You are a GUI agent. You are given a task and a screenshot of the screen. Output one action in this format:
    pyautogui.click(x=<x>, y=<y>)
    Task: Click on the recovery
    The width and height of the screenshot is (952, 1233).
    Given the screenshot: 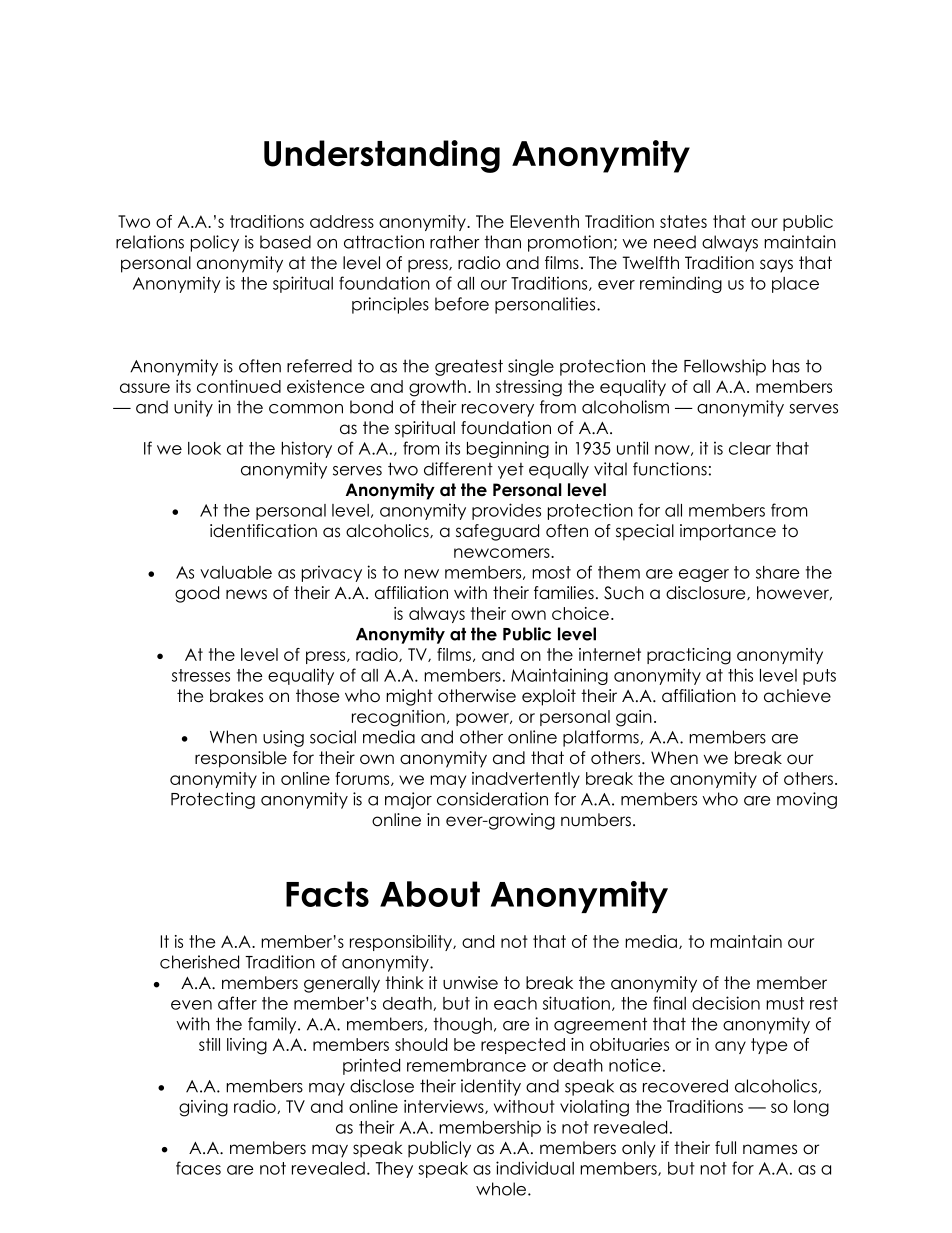 What is the action you would take?
    pyautogui.click(x=498, y=410)
